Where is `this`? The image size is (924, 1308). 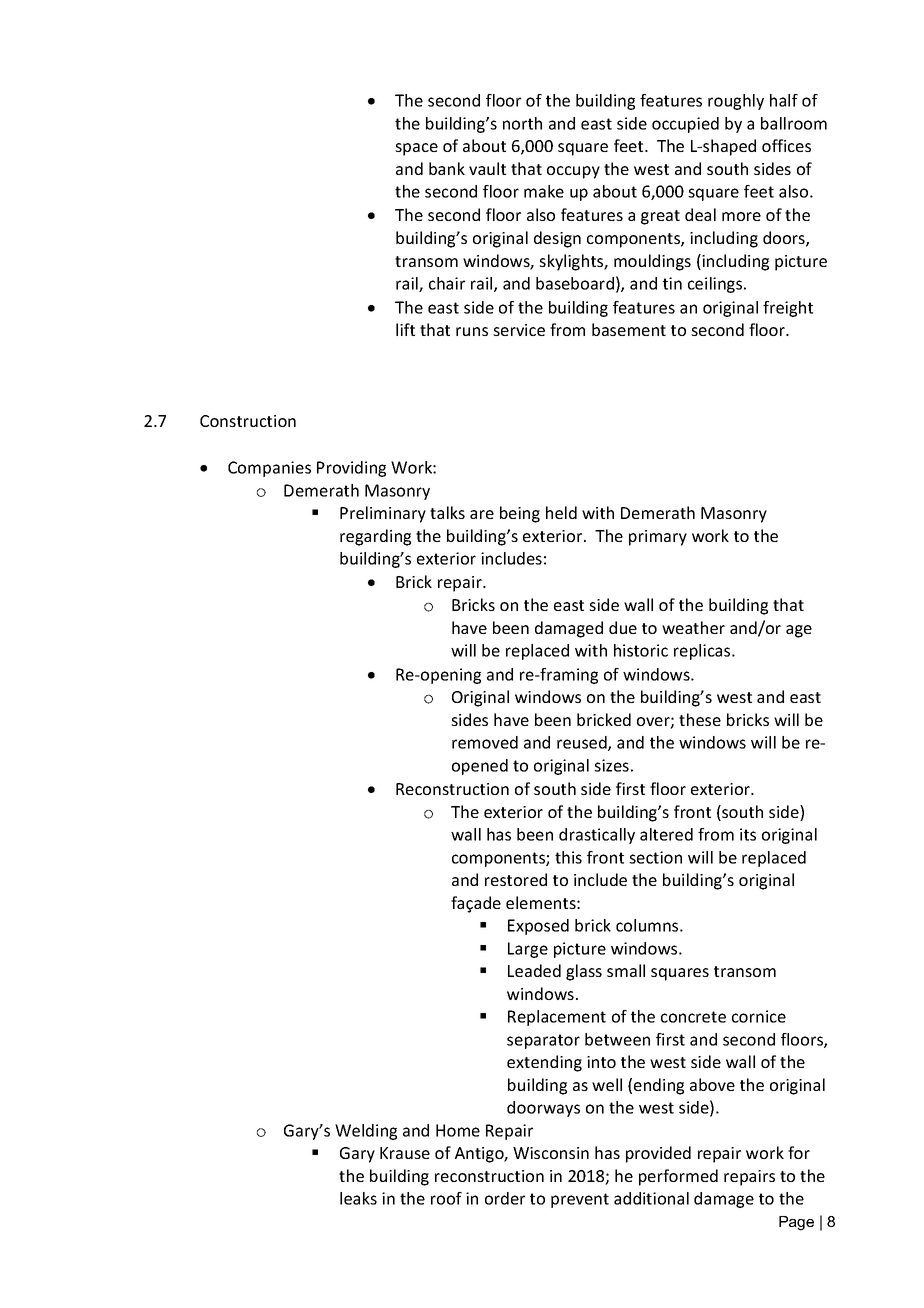 this is located at coordinates (568, 857).
